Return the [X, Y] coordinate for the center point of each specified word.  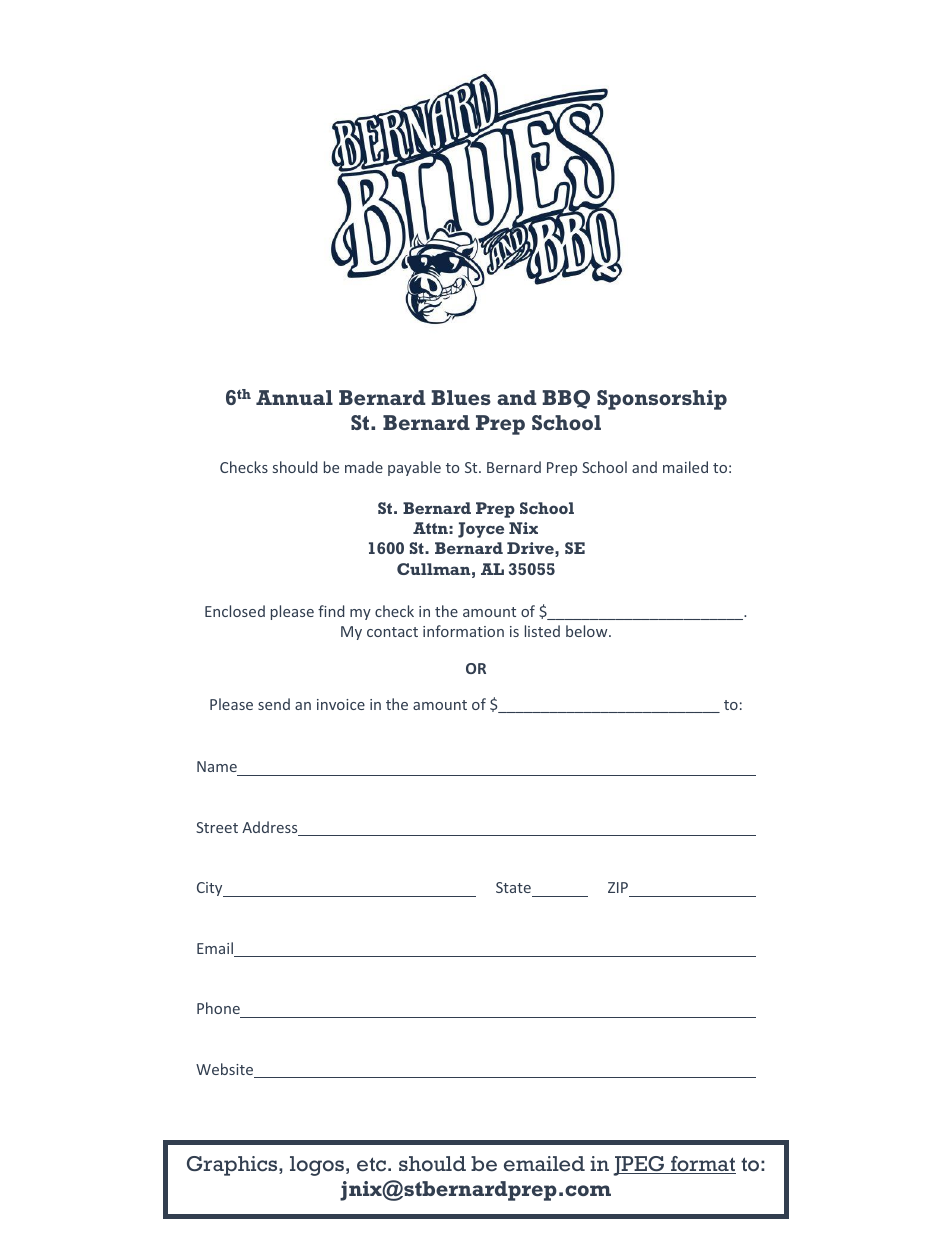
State [513, 887]
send [274, 704]
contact [392, 632]
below [588, 631]
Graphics [233, 1166]
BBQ [566, 399]
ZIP [618, 887]
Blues [461, 397]
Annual [294, 397]
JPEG [640, 1166]
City [211, 889]
